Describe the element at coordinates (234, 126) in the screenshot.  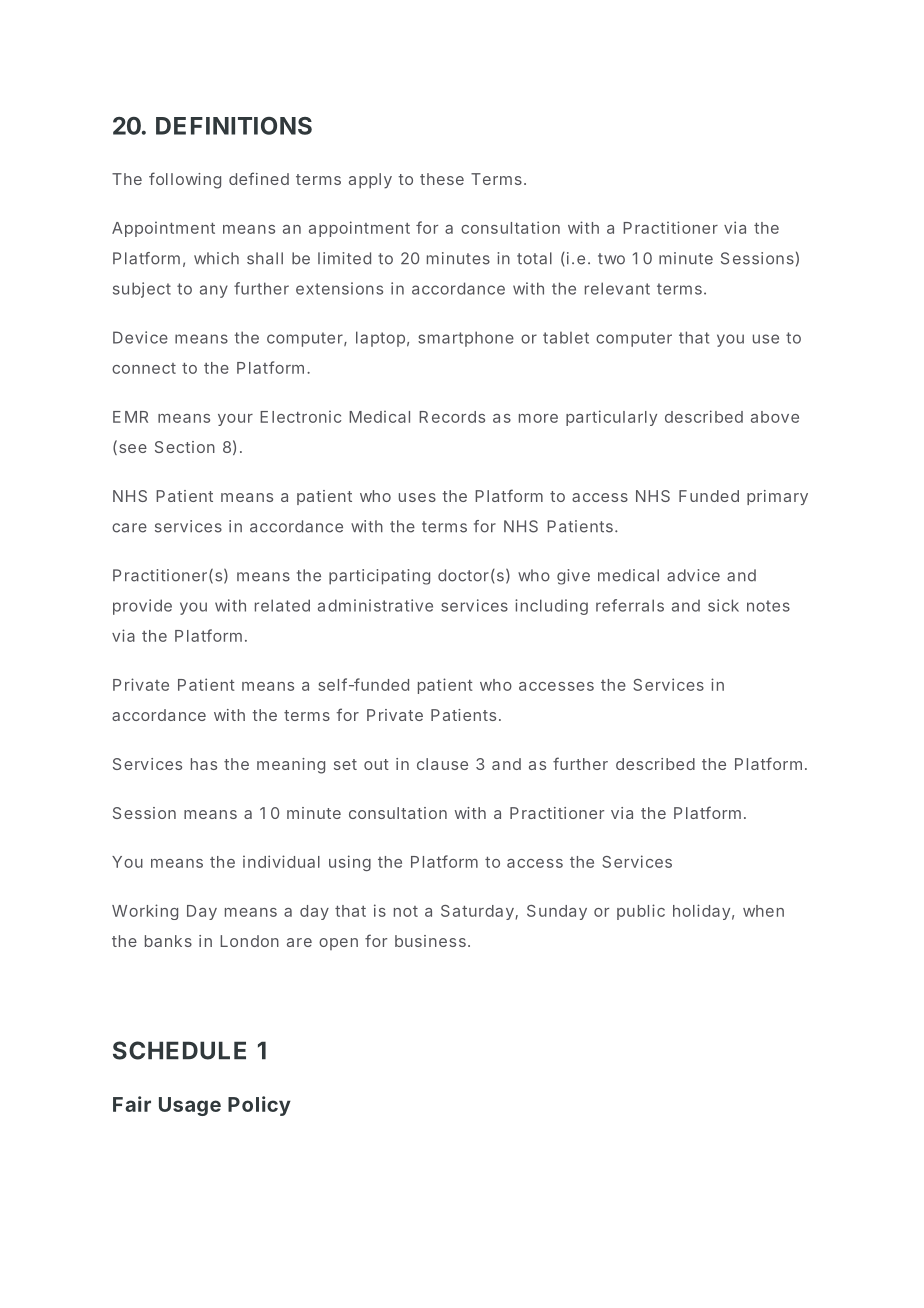
I see `DEFINITIONS` at that location.
